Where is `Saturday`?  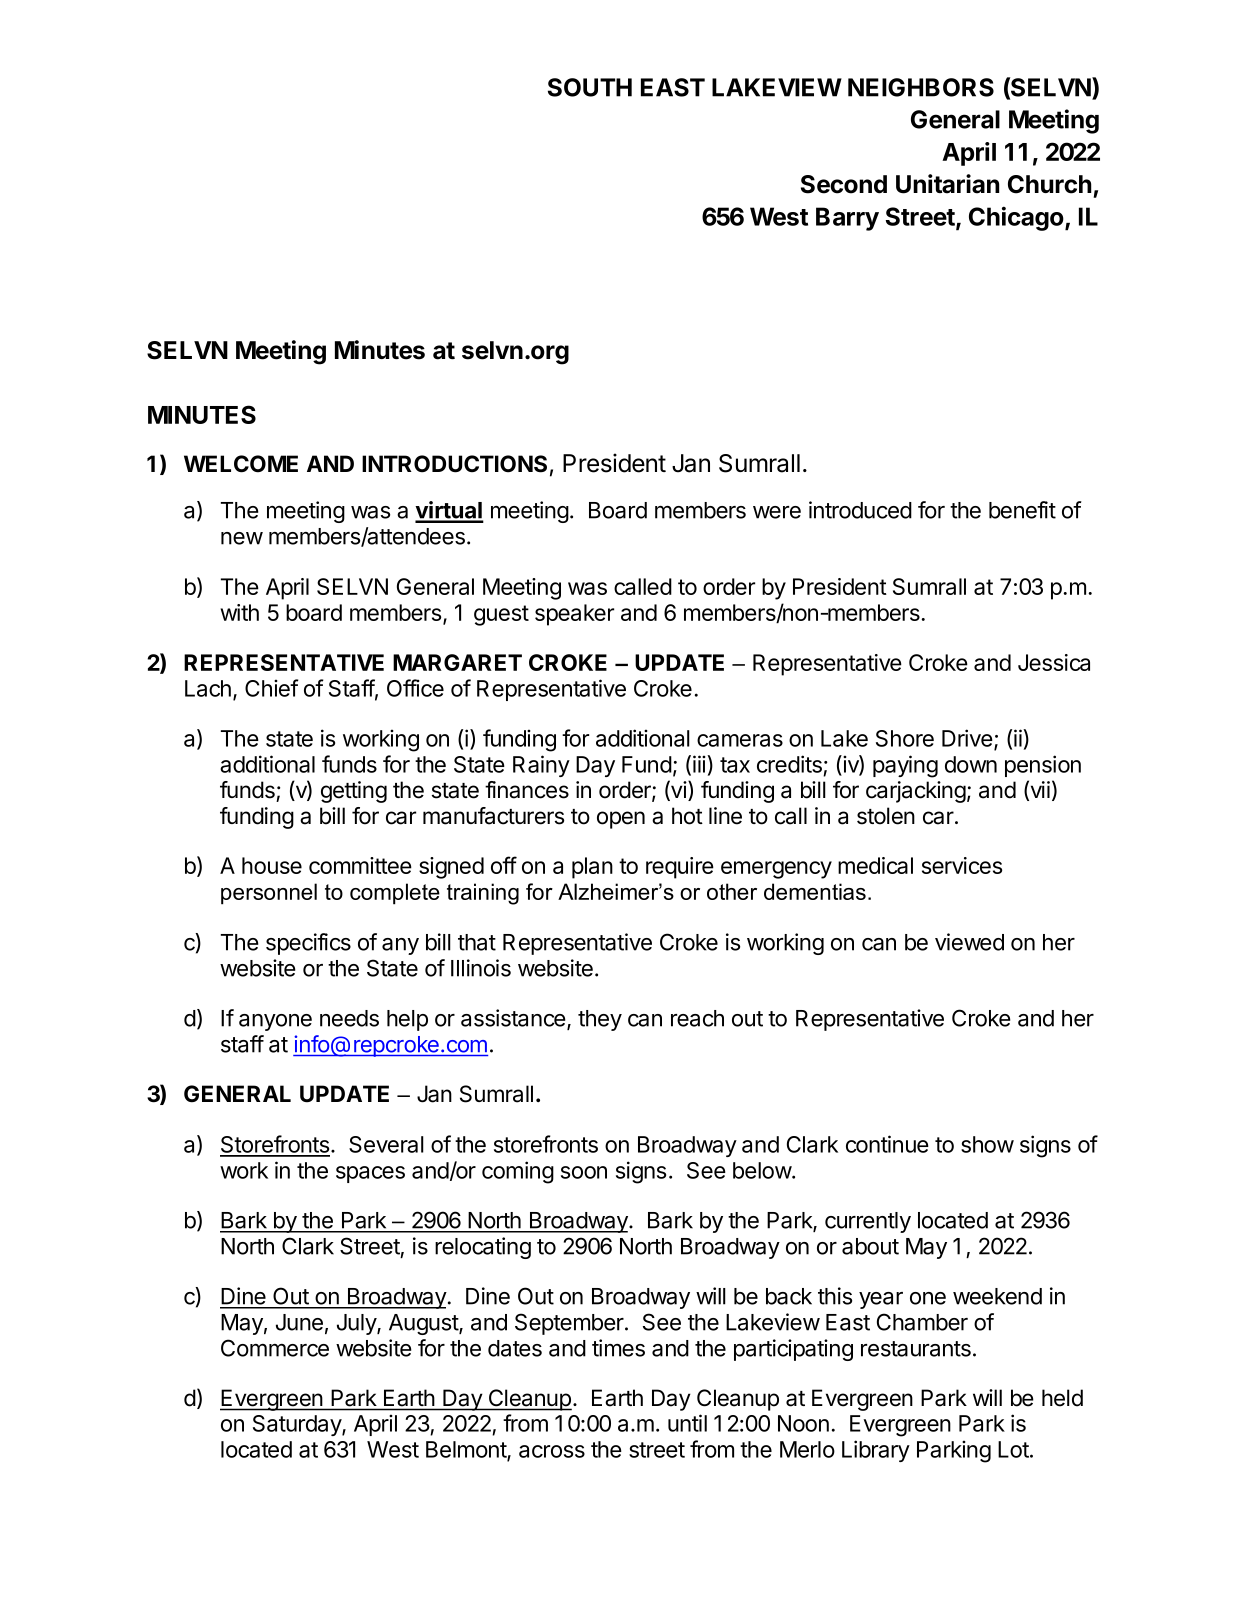
Saturday is located at coordinates (298, 1425).
